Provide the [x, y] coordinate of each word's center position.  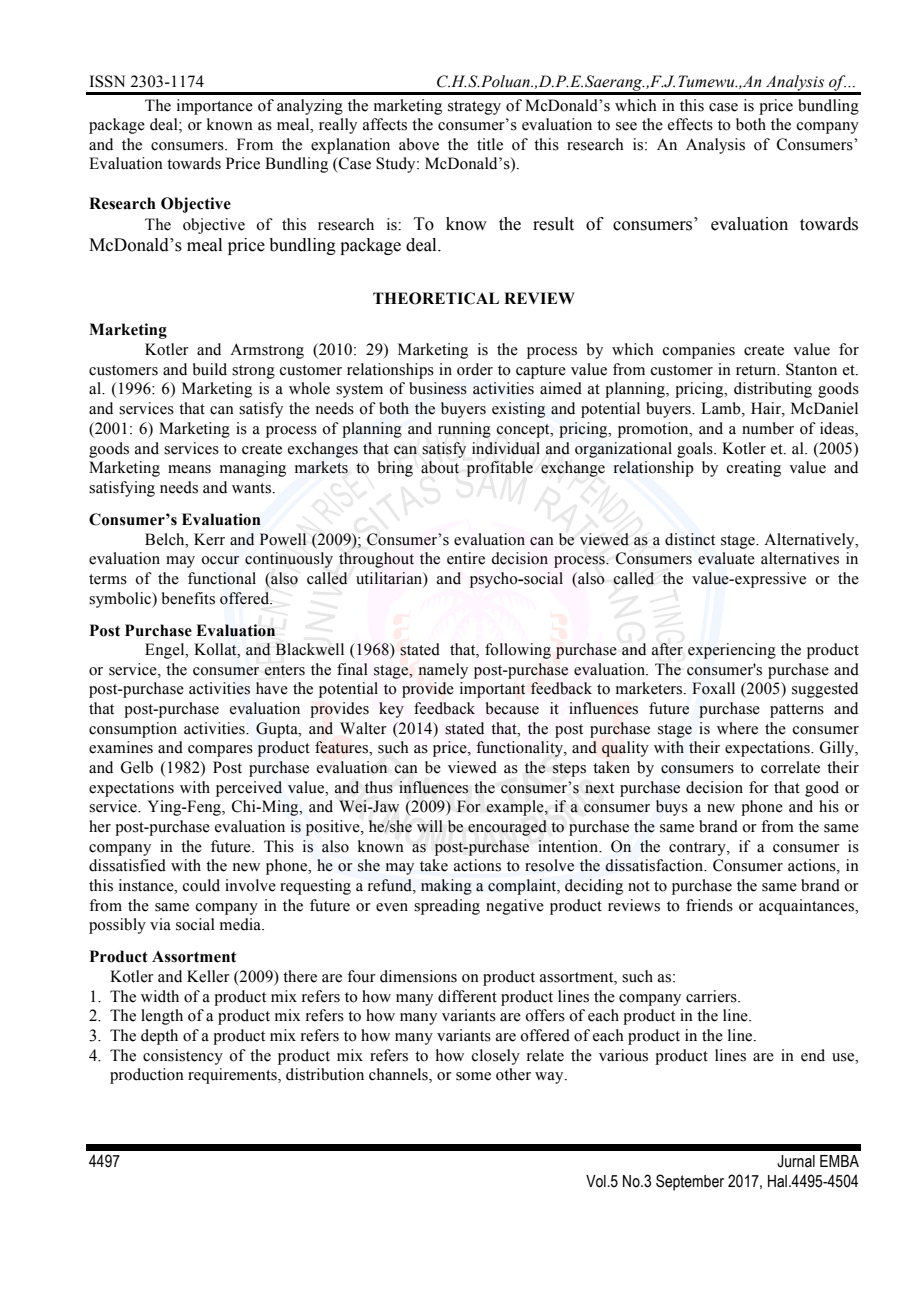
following [518, 651]
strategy [474, 108]
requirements [233, 1076]
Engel [166, 651]
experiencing [732, 651]
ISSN [107, 81]
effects [690, 124]
